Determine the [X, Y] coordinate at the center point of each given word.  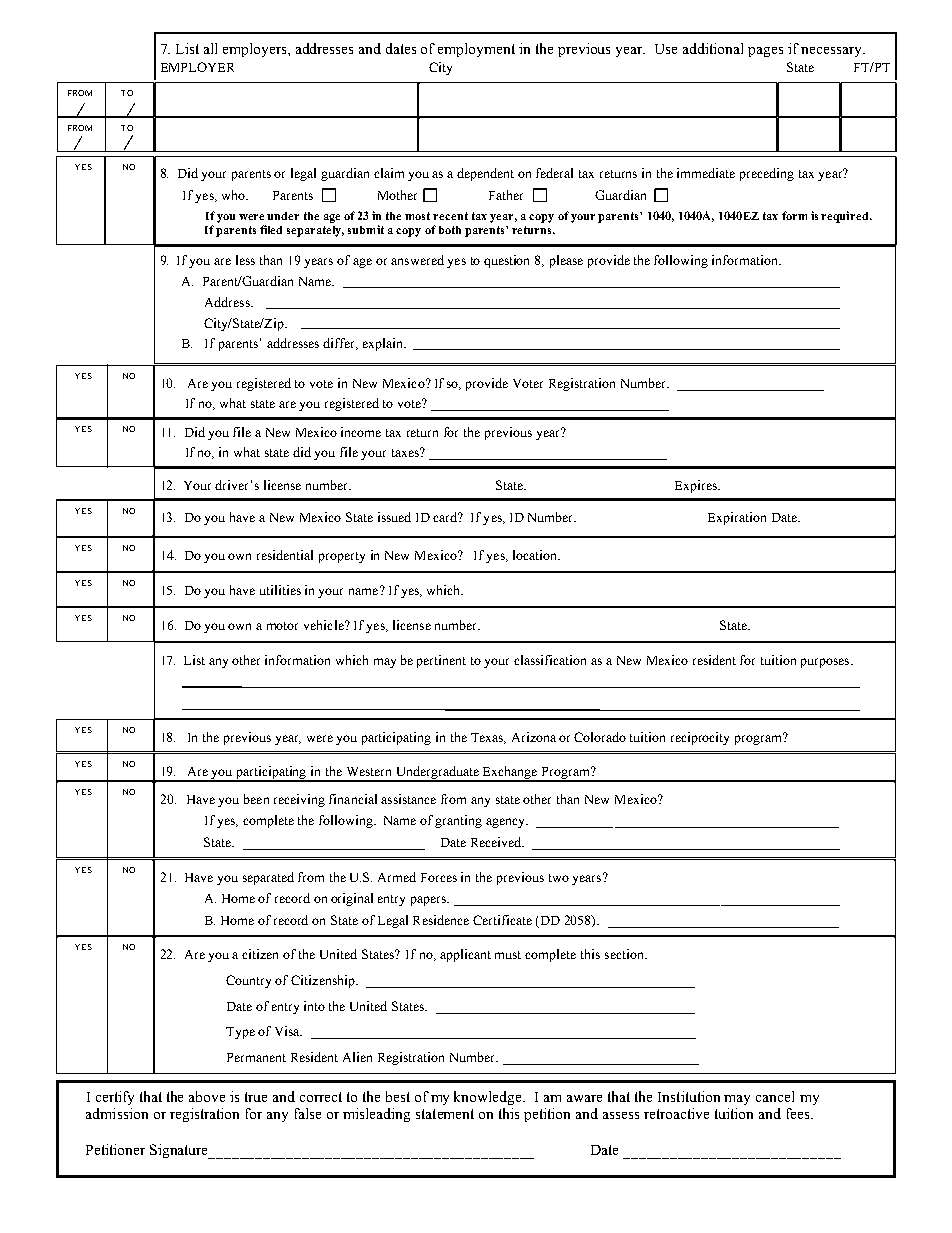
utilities [280, 590]
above [207, 1096]
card [446, 517]
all [210, 48]
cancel [775, 1096]
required [846, 217]
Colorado [600, 737]
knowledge [489, 1098]
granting [458, 821]
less [245, 260]
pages [765, 52]
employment [476, 50]
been [256, 799]
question [506, 261]
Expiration [737, 518]
